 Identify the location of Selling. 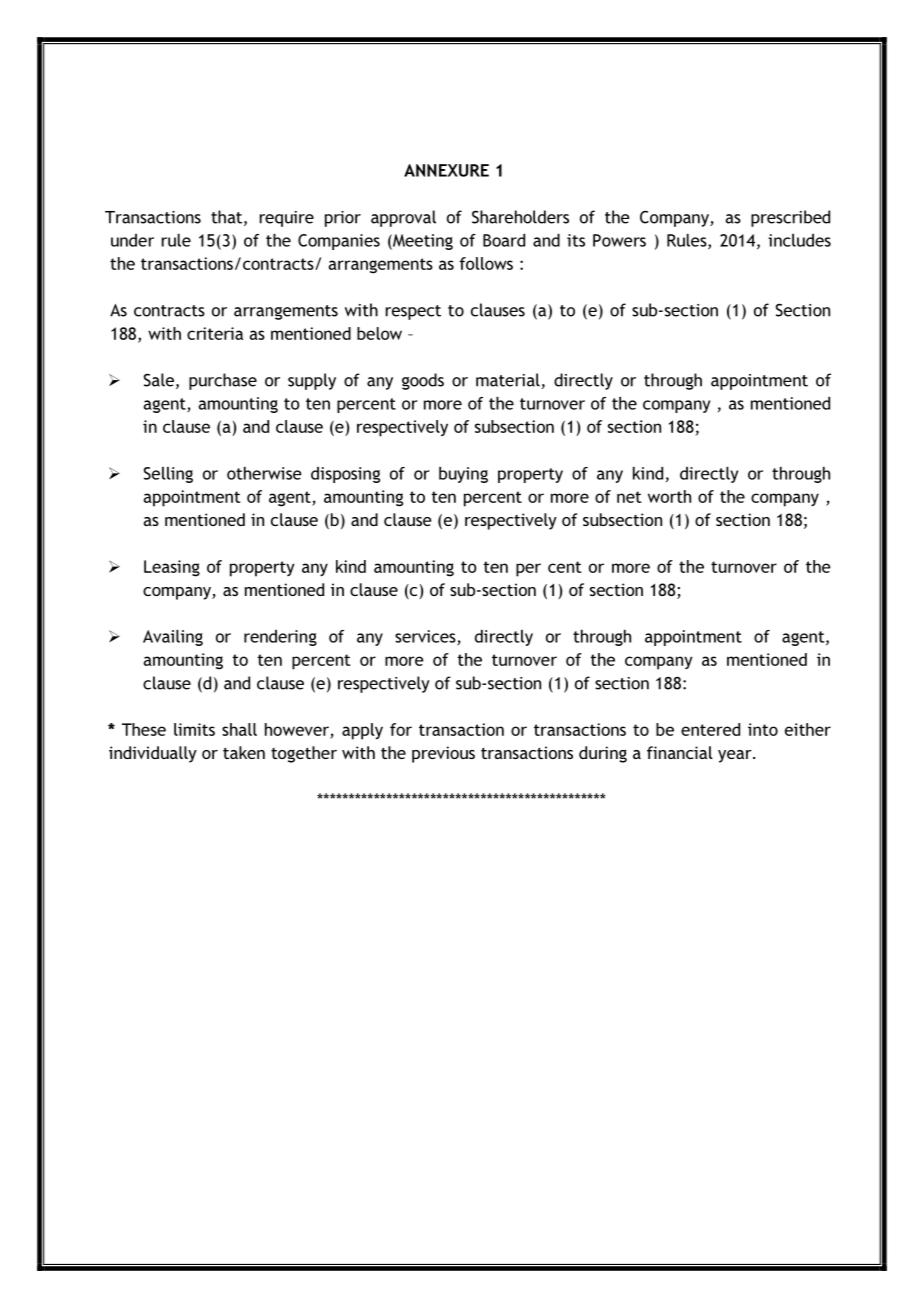
(168, 475).
